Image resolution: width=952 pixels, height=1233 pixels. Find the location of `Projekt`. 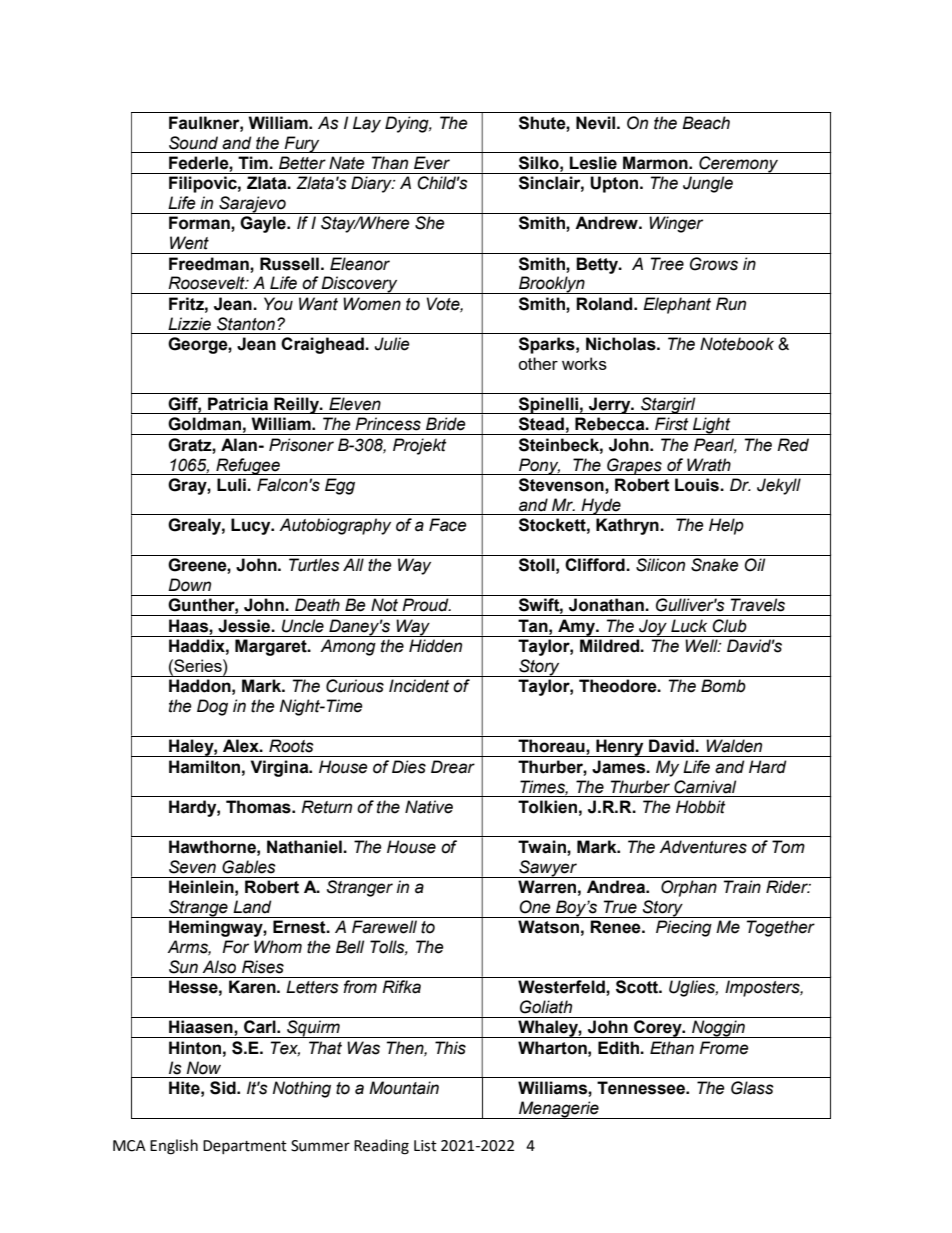

Projekt is located at coordinates (420, 446).
